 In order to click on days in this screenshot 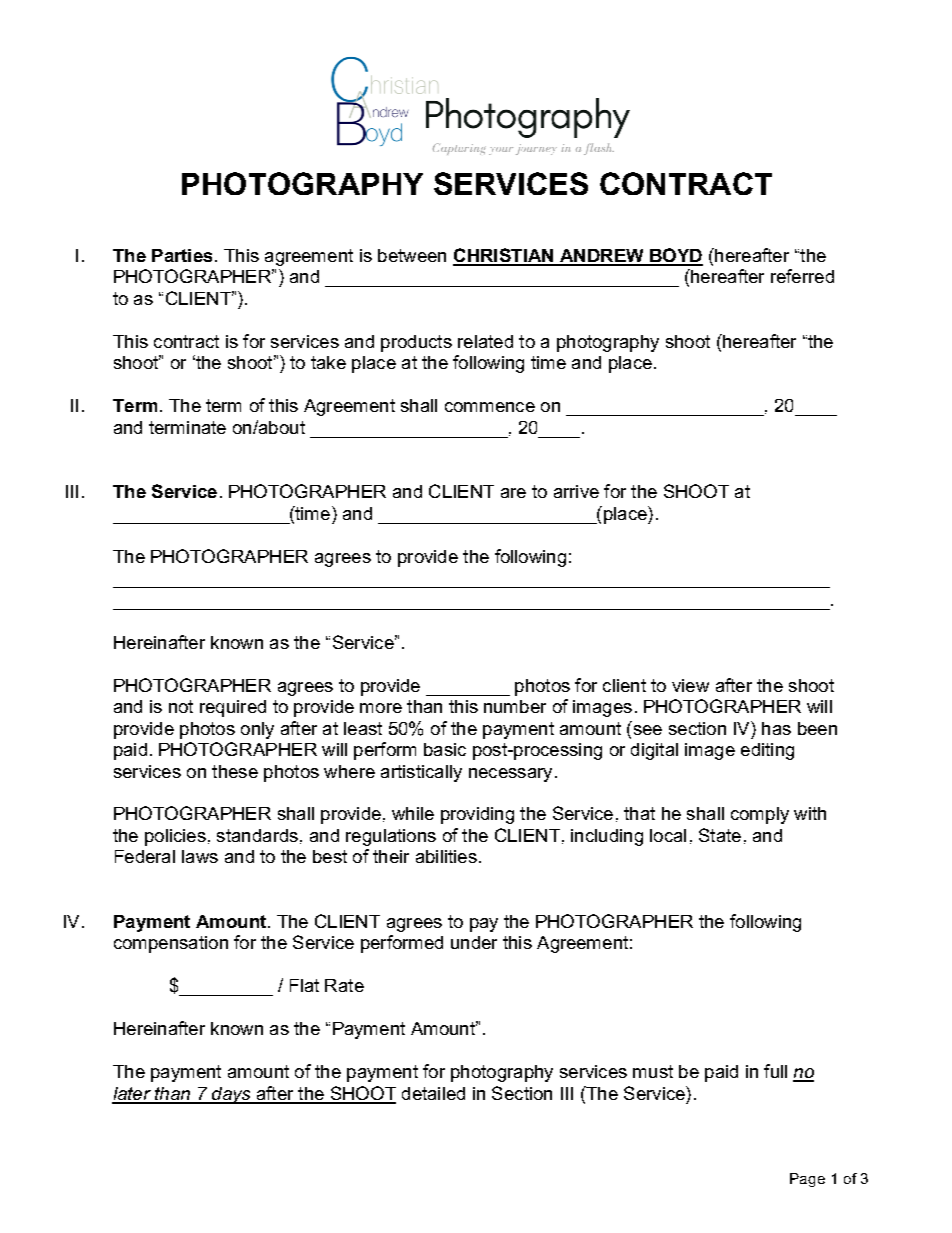, I will do `click(231, 1095)`.
